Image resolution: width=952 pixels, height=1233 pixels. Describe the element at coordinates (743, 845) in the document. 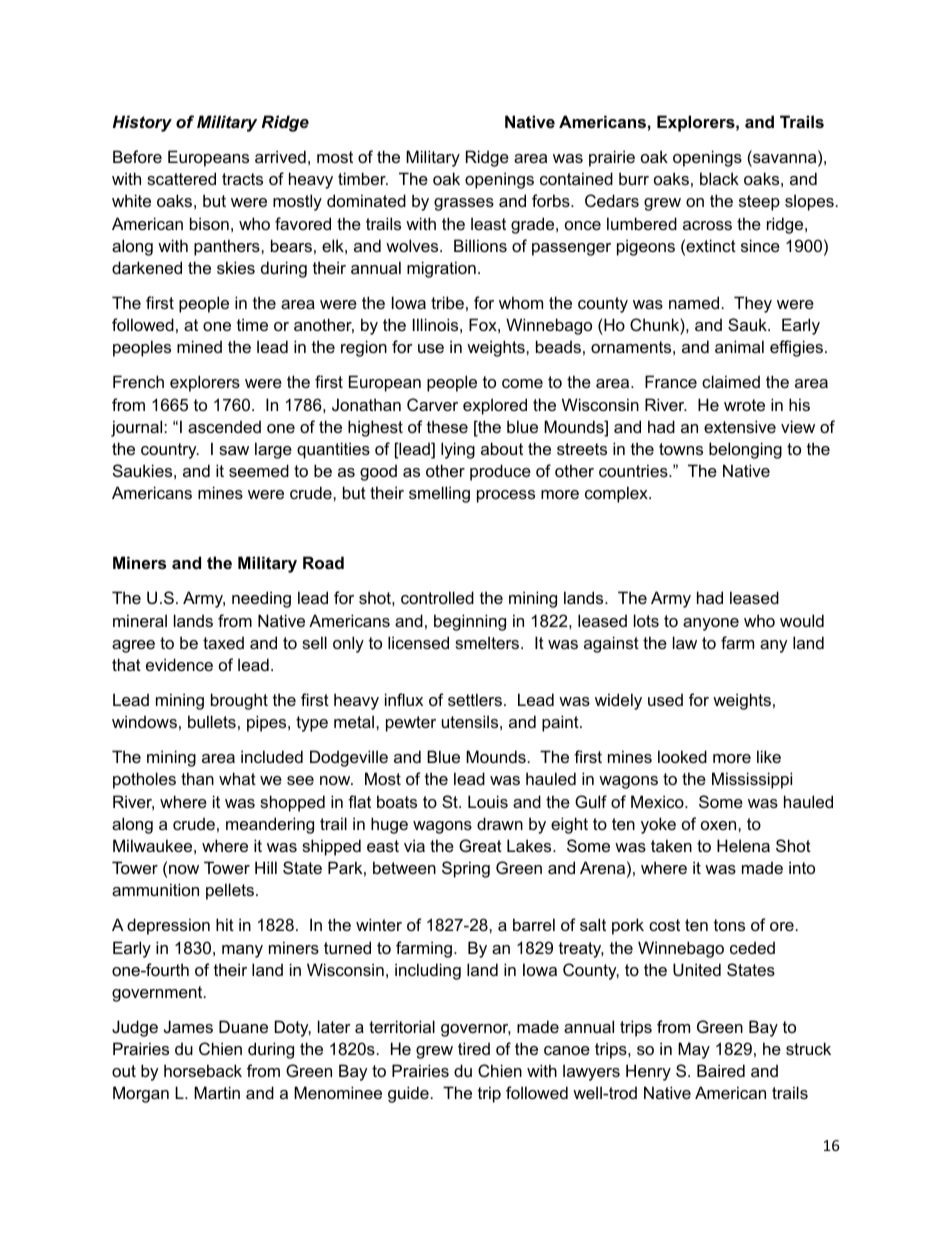

I see `Helena` at that location.
